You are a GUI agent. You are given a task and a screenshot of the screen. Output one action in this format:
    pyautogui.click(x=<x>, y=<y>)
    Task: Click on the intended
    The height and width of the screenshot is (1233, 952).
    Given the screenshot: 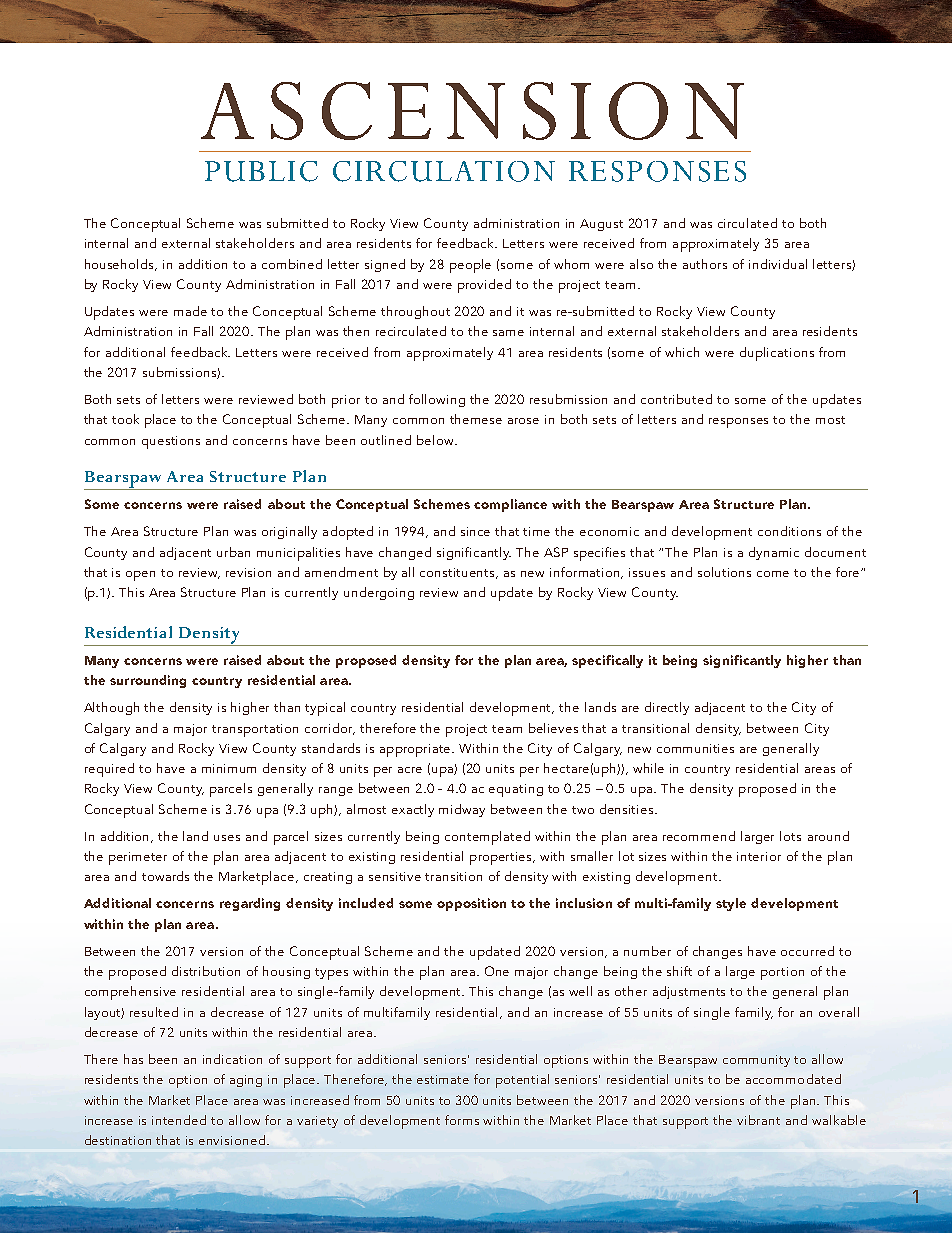 What is the action you would take?
    pyautogui.click(x=179, y=1120)
